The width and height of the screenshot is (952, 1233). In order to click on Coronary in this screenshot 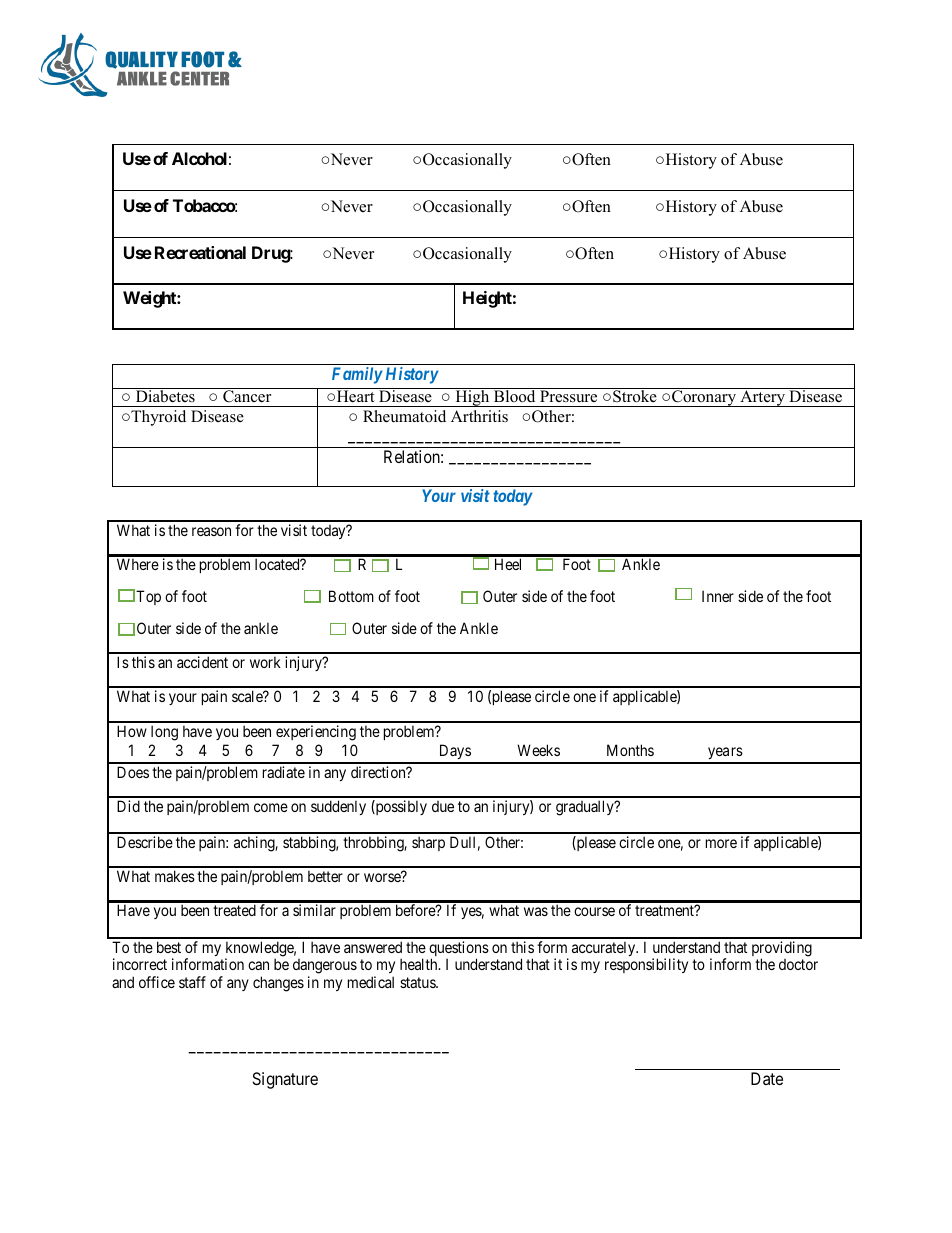, I will do `click(704, 398)`.
